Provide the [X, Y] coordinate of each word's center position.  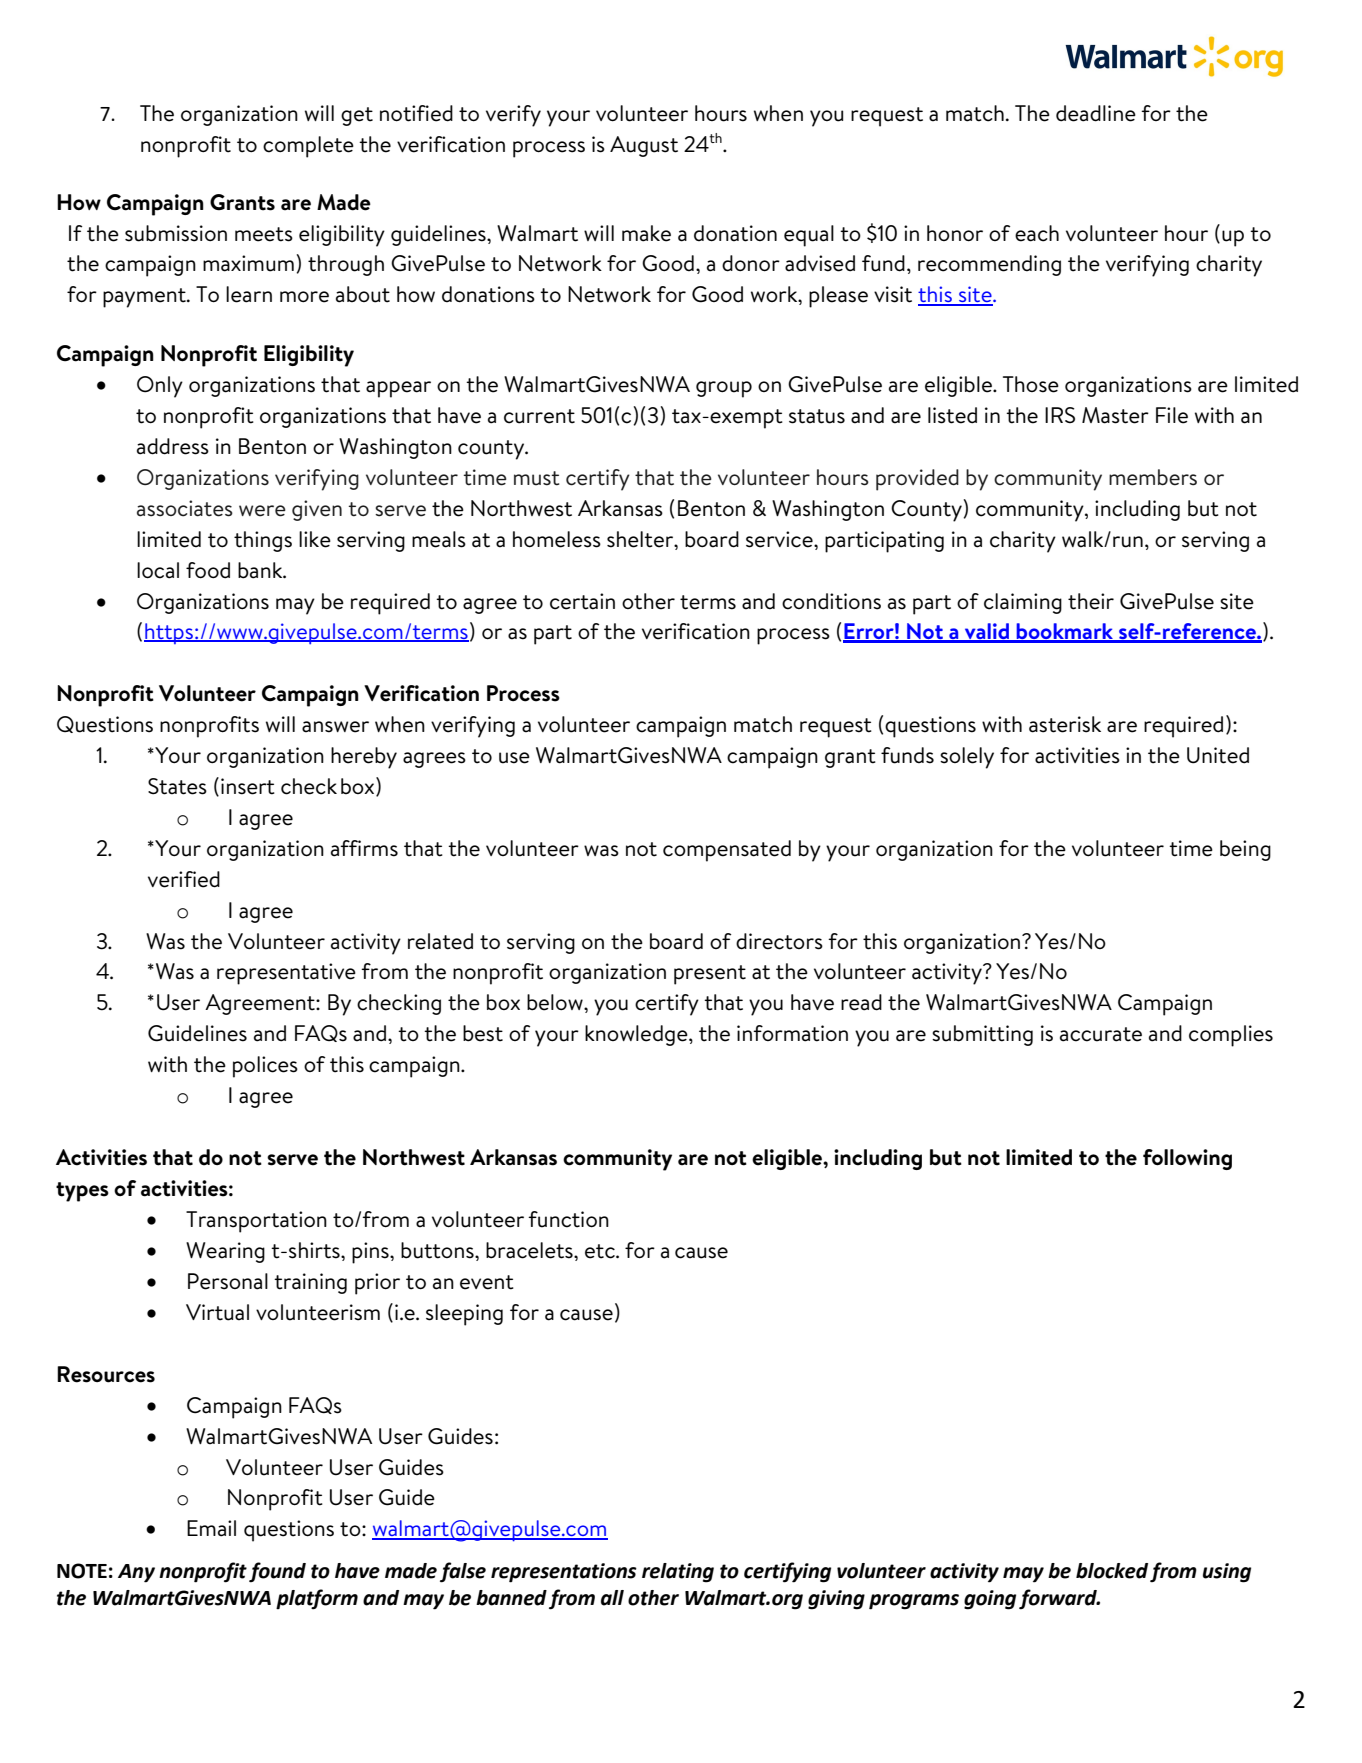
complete [308, 147]
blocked [1112, 1571]
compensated [727, 851]
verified [184, 879]
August [644, 146]
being [1245, 850]
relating [678, 1573]
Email [211, 1528]
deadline [1096, 113]
